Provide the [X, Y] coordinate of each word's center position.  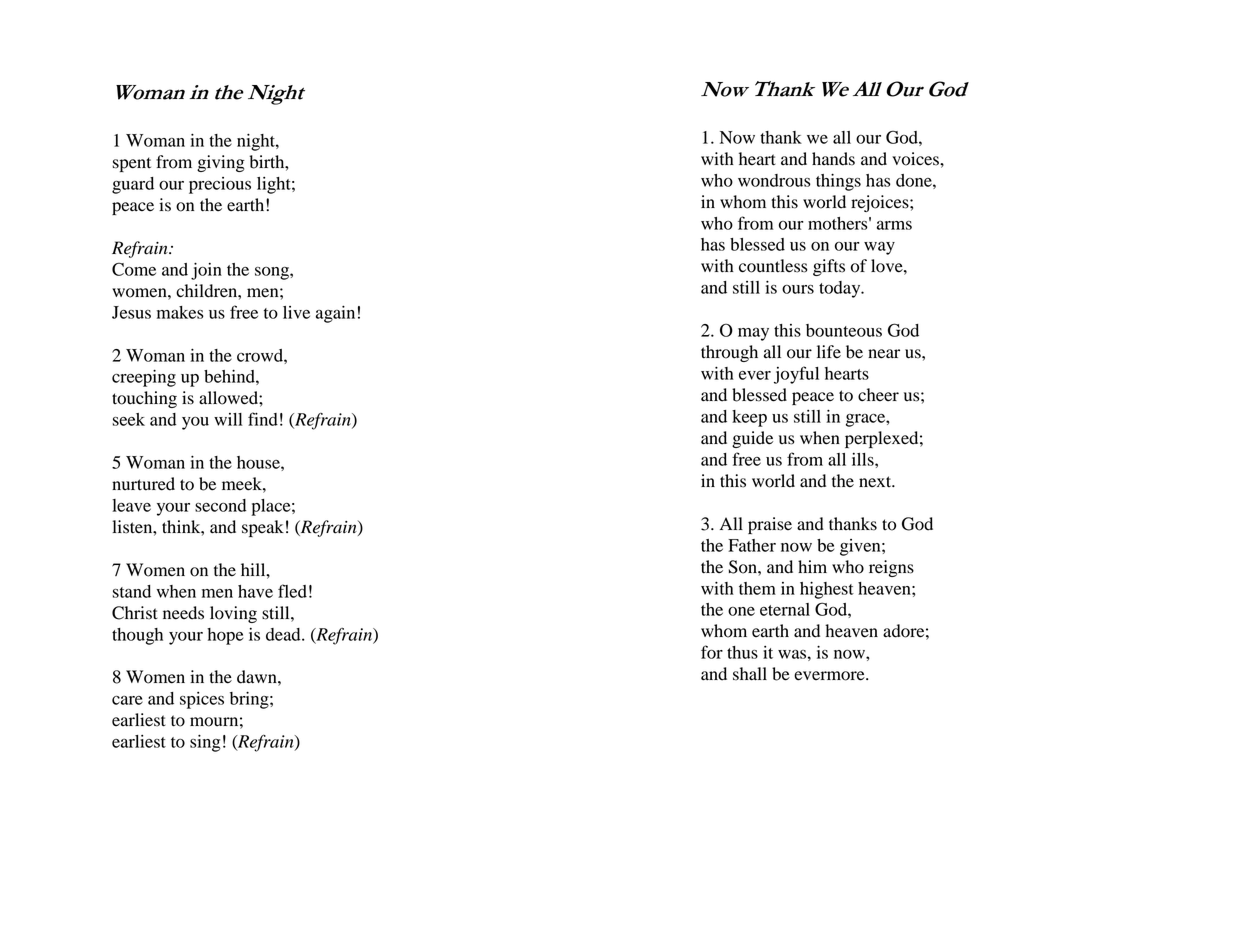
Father [752, 545]
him [812, 566]
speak [263, 528]
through [729, 353]
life [829, 352]
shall [750, 674]
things [838, 182]
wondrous [774, 180]
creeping [144, 378]
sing [205, 743]
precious [220, 185]
